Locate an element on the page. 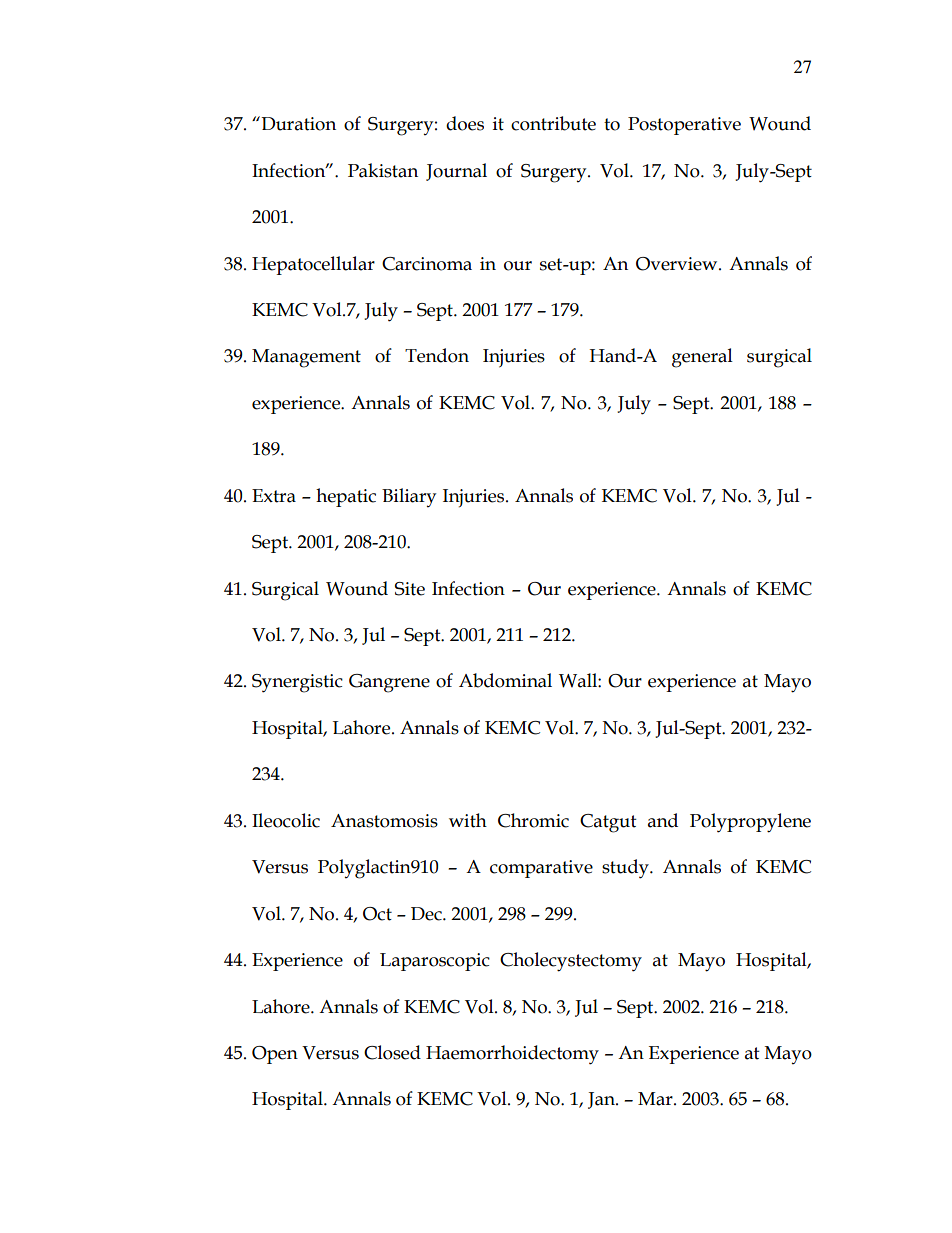 Image resolution: width=952 pixels, height=1233 pixels. Polypropylene is located at coordinates (750, 823).
